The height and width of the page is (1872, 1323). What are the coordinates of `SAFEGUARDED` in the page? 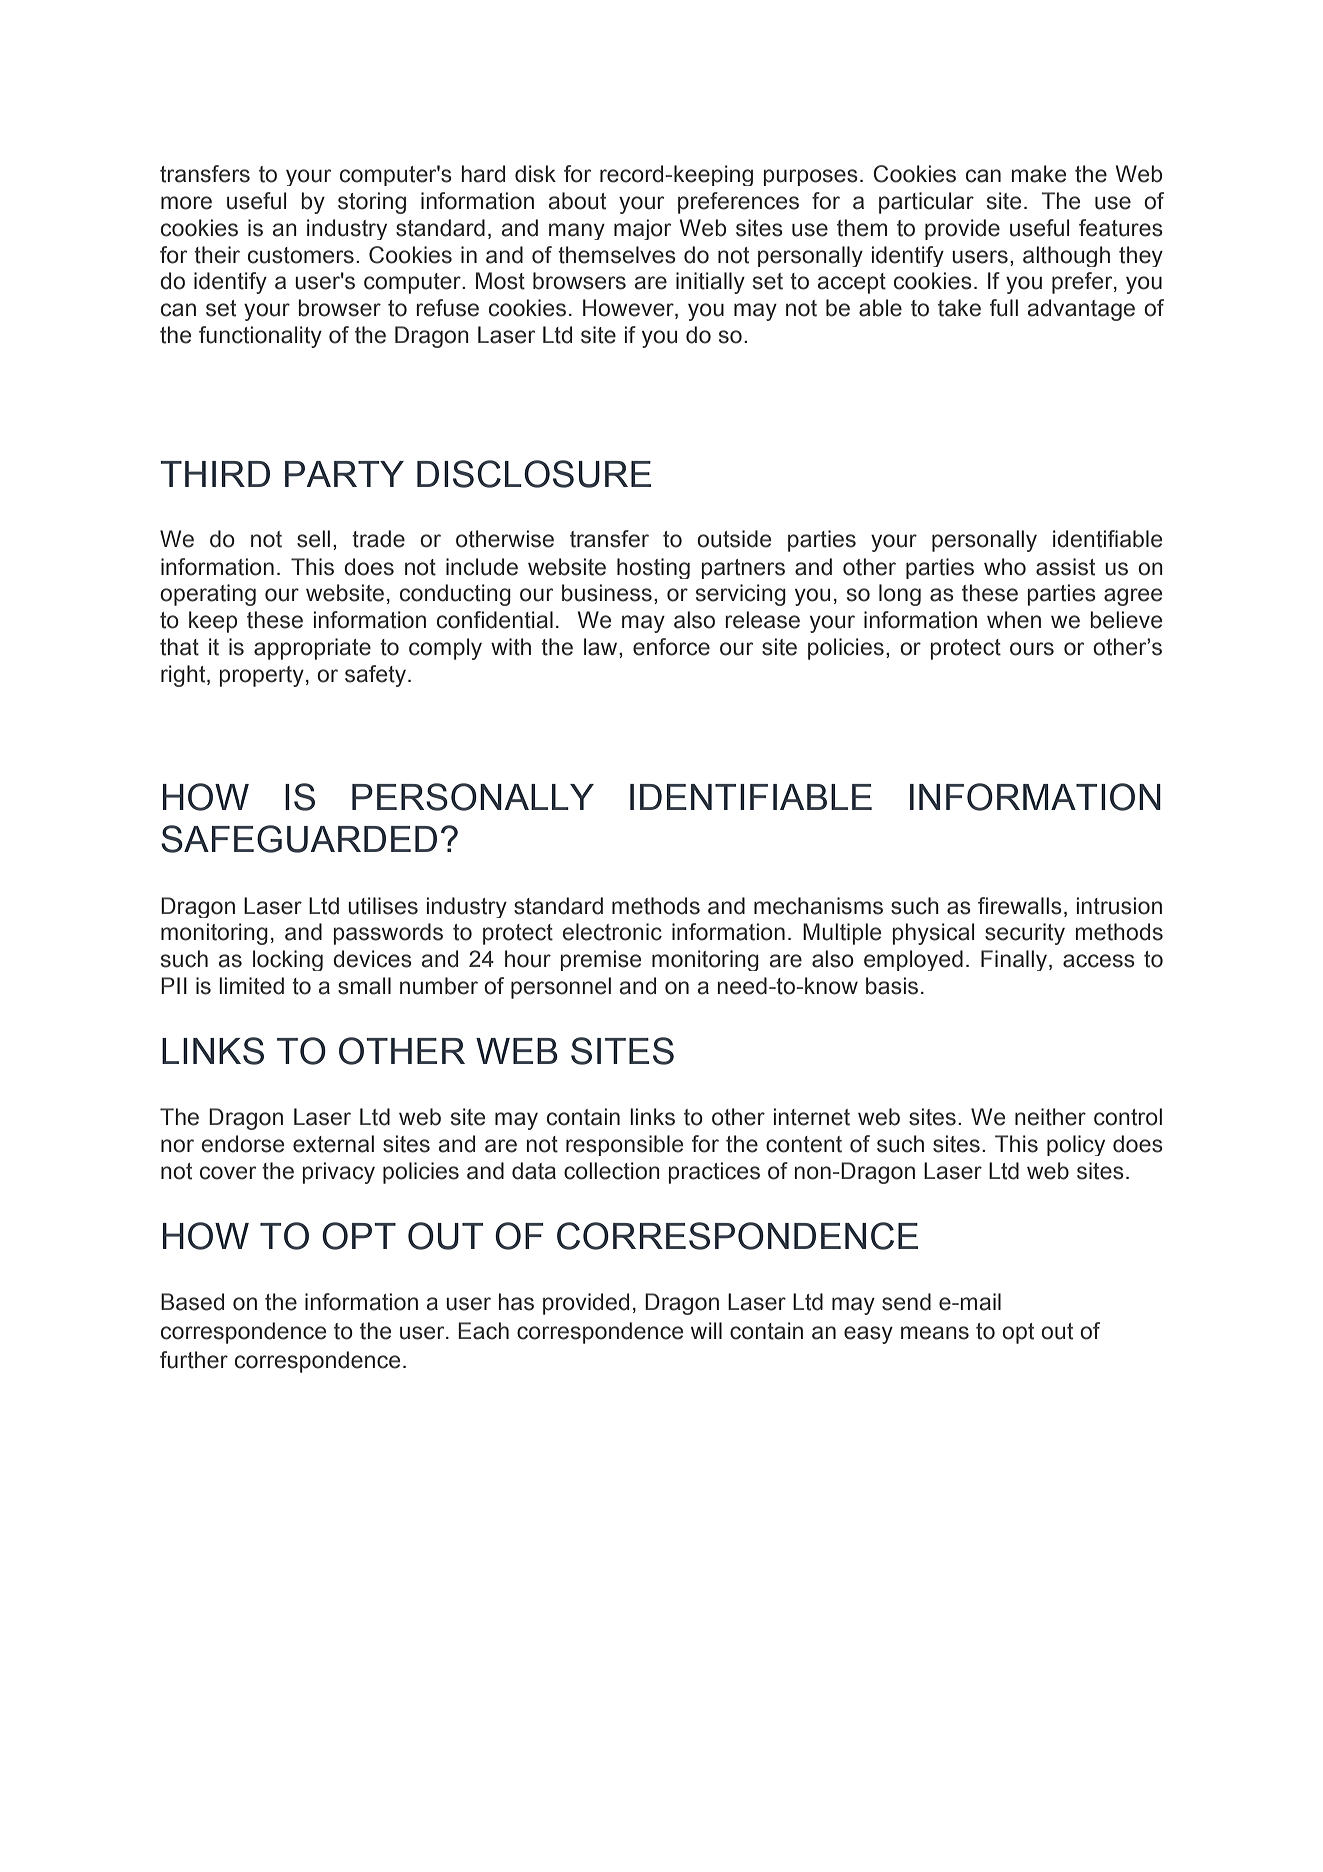 It's located at (299, 839).
